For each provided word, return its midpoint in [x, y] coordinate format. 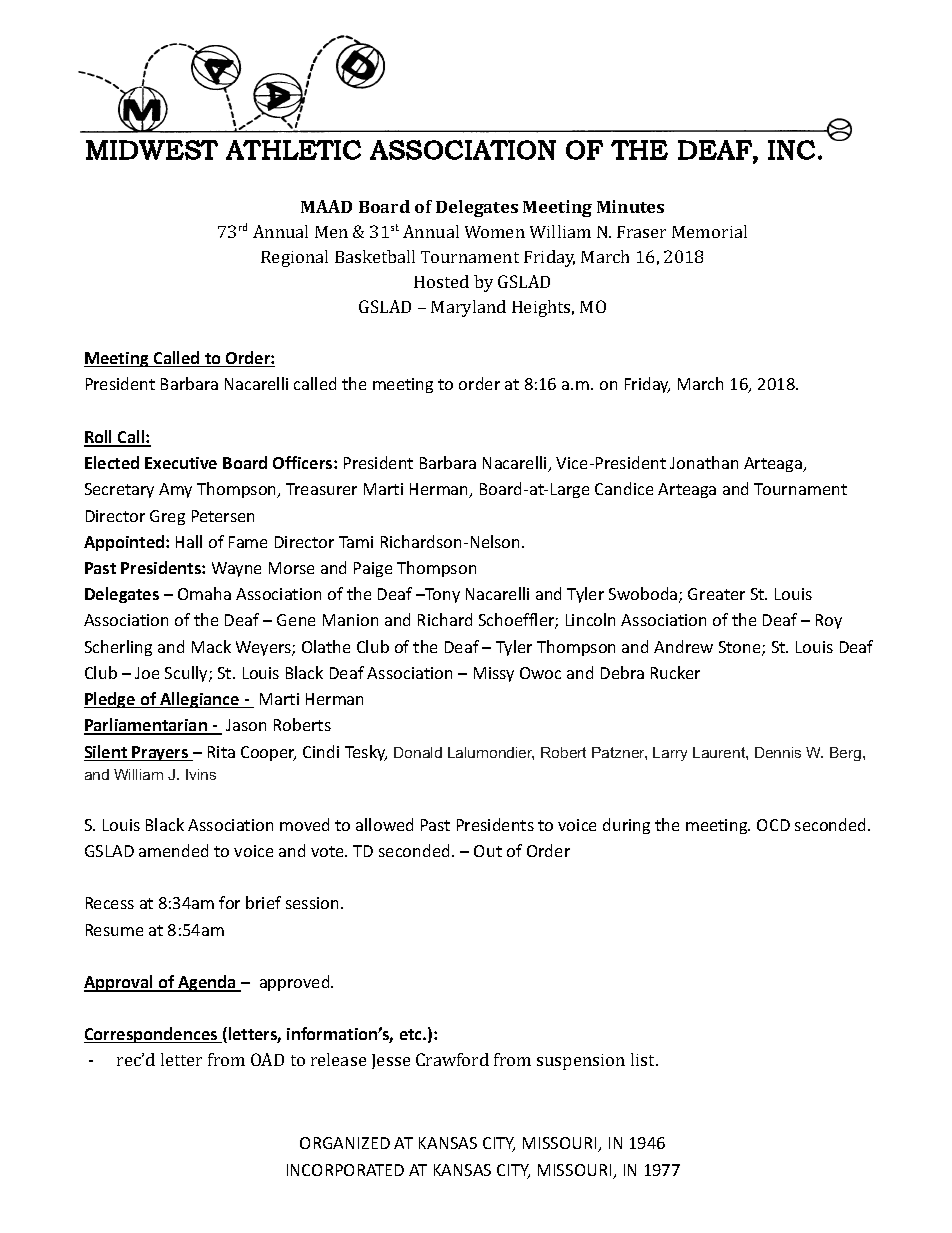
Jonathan [704, 462]
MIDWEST [152, 150]
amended [173, 850]
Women [495, 232]
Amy [175, 490]
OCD [773, 825]
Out [488, 851]
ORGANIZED [345, 1143]
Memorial [709, 231]
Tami [356, 542]
